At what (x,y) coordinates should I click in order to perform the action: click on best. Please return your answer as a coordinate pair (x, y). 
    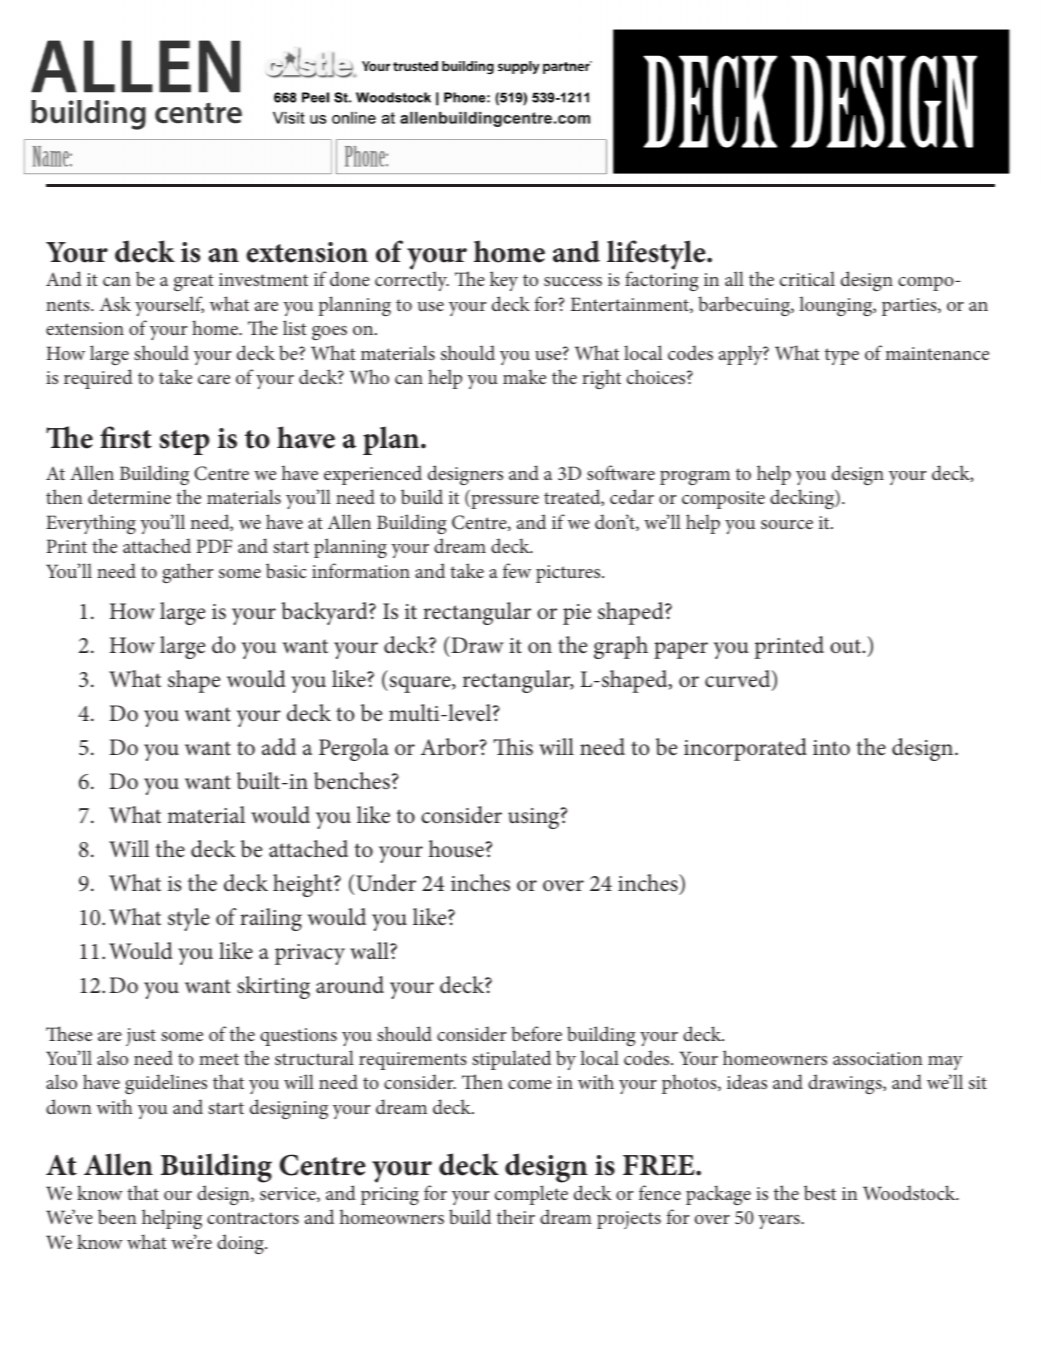
    Looking at the image, I should click on (820, 1192).
